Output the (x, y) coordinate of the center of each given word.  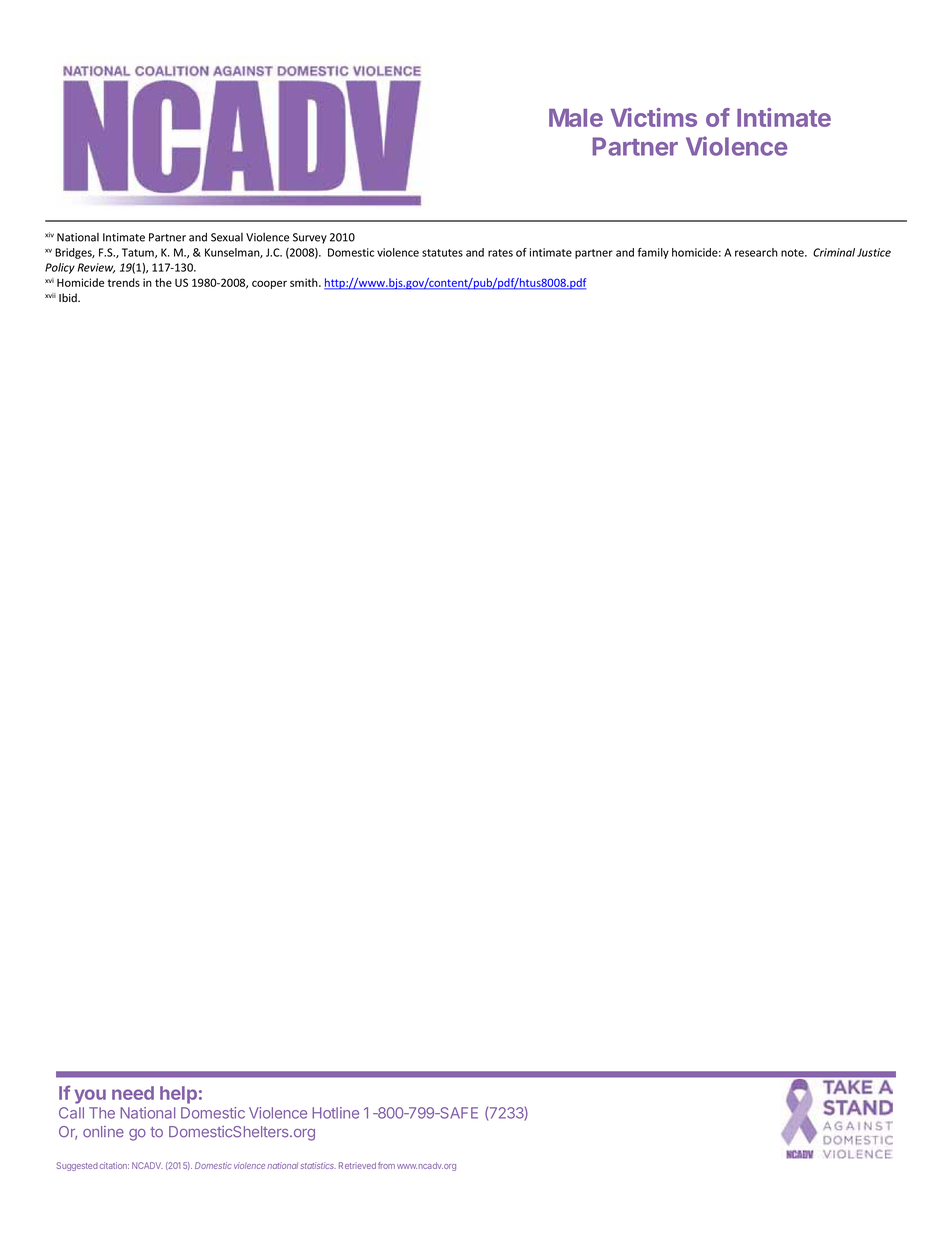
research (756, 252)
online (103, 1132)
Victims (653, 117)
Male (576, 118)
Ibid (69, 297)
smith (305, 282)
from (386, 1165)
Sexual (227, 237)
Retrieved (357, 1165)
